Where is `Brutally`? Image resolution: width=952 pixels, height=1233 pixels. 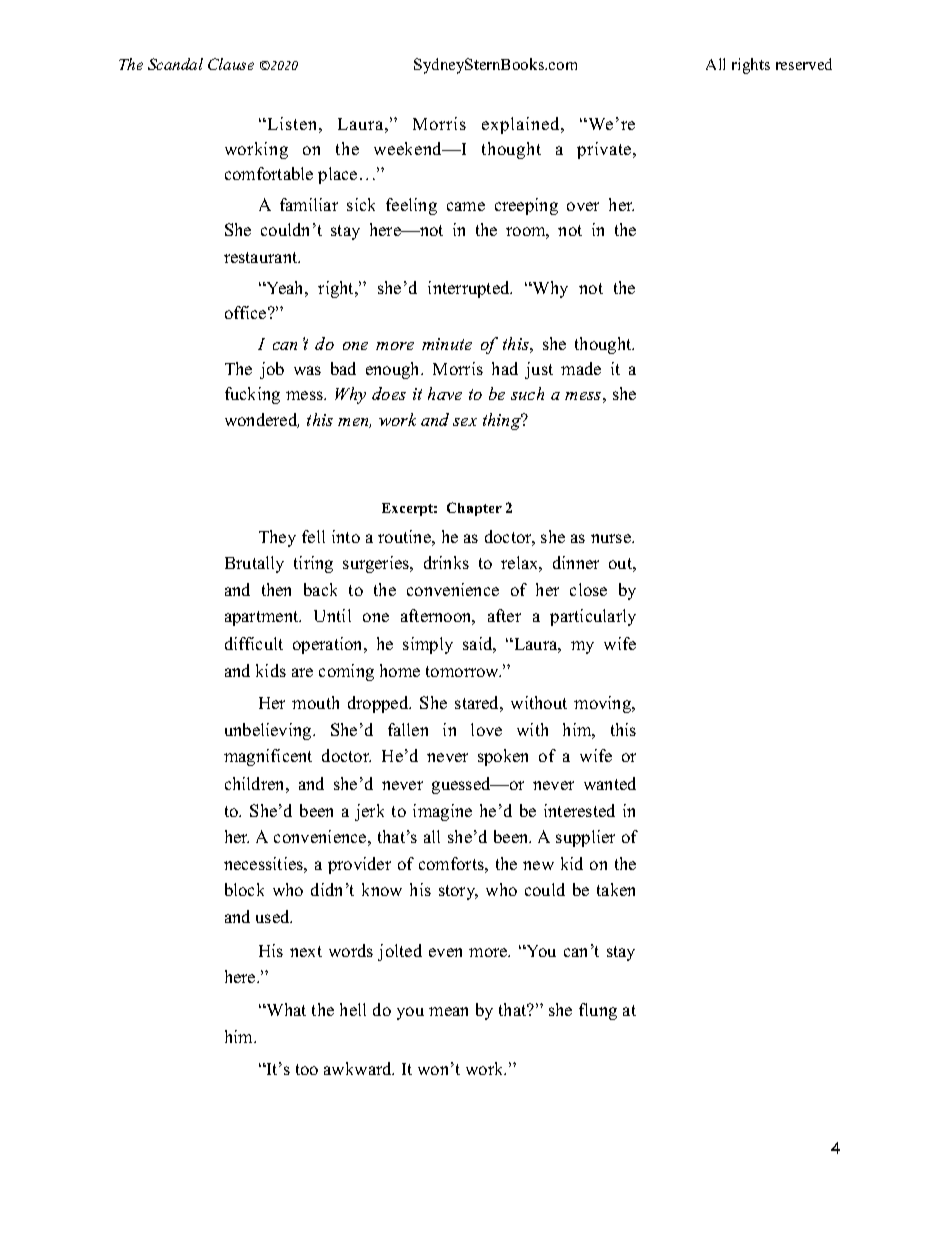
Brutally is located at coordinates (254, 564).
